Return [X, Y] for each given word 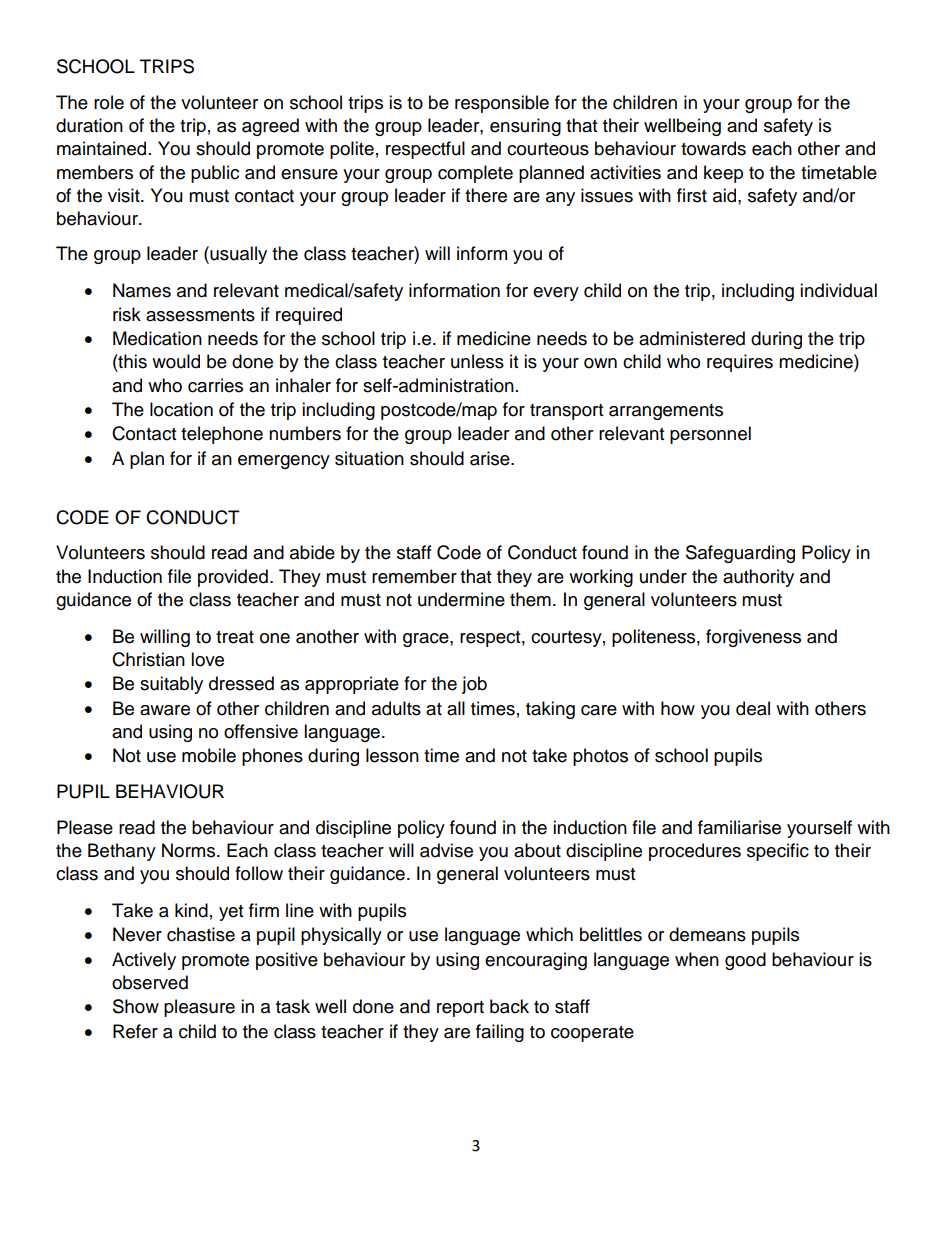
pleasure [199, 1008]
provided [233, 578]
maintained [101, 148]
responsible [502, 104]
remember [414, 576]
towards [713, 148]
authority [758, 578]
